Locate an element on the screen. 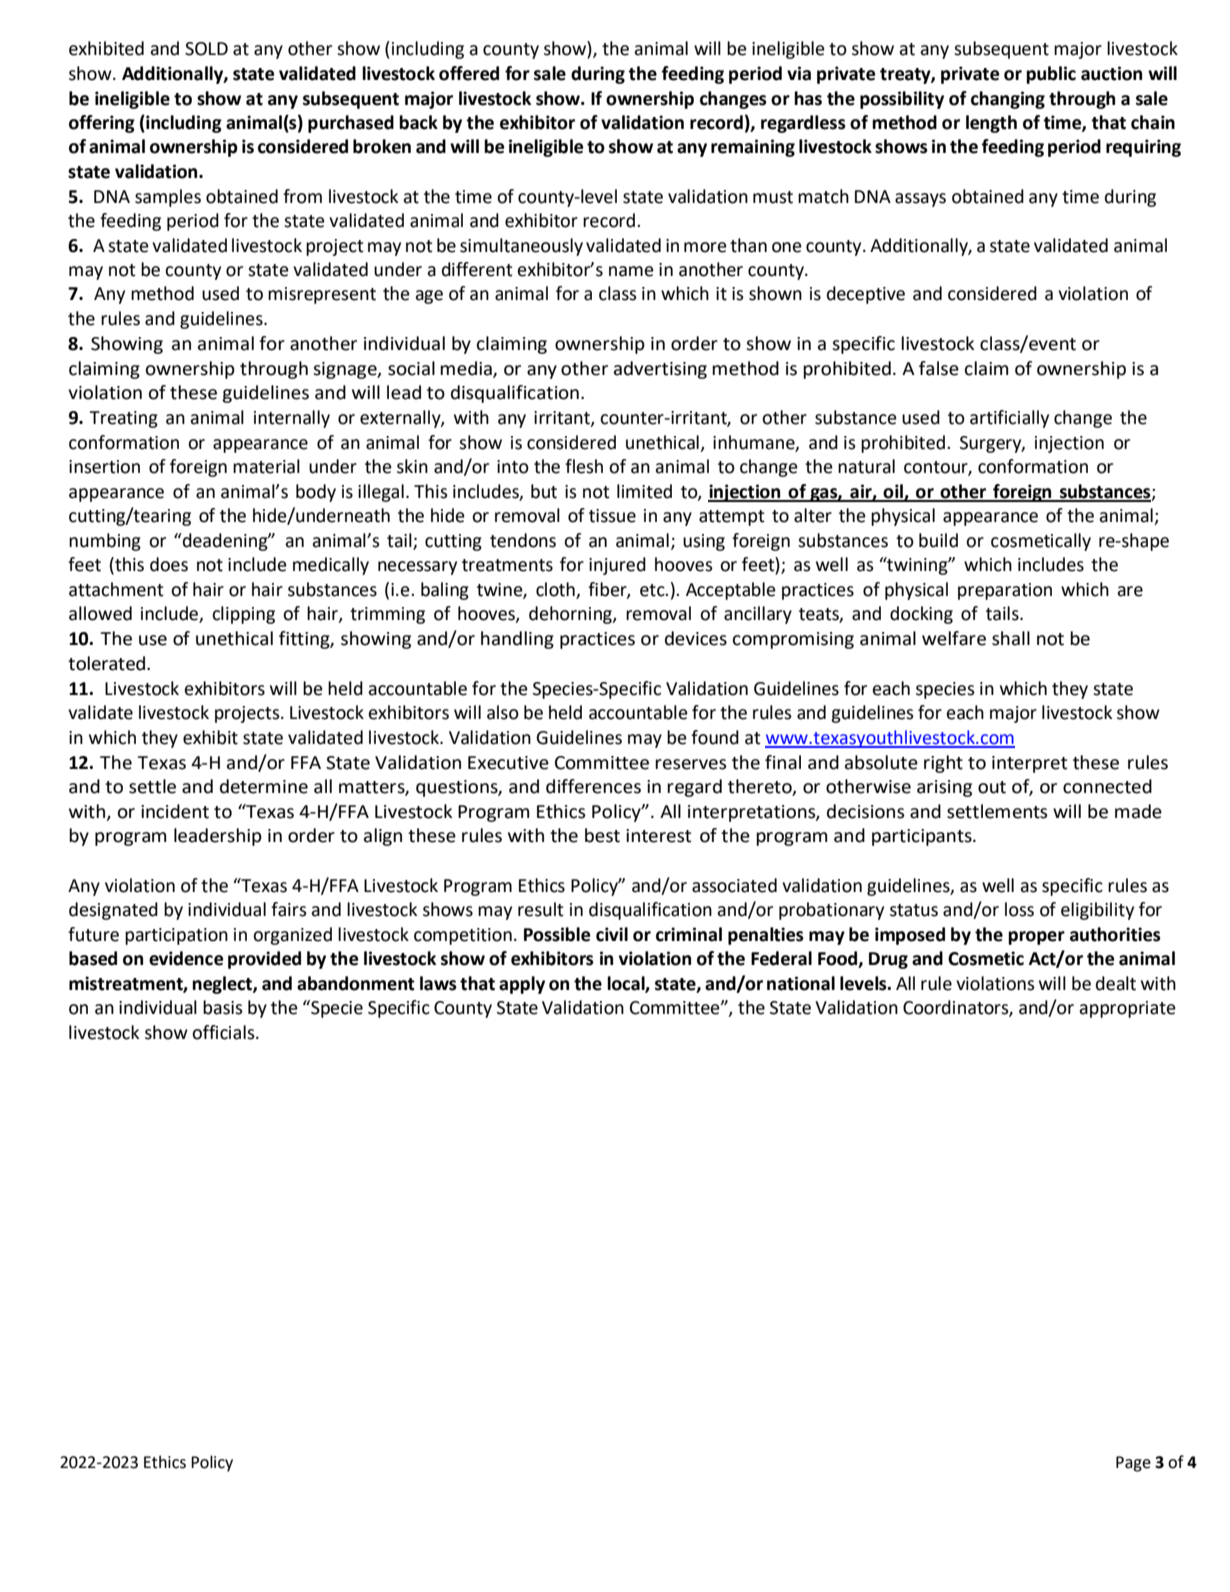 This screenshot has width=1230, height=1592. remaining is located at coordinates (753, 148).
